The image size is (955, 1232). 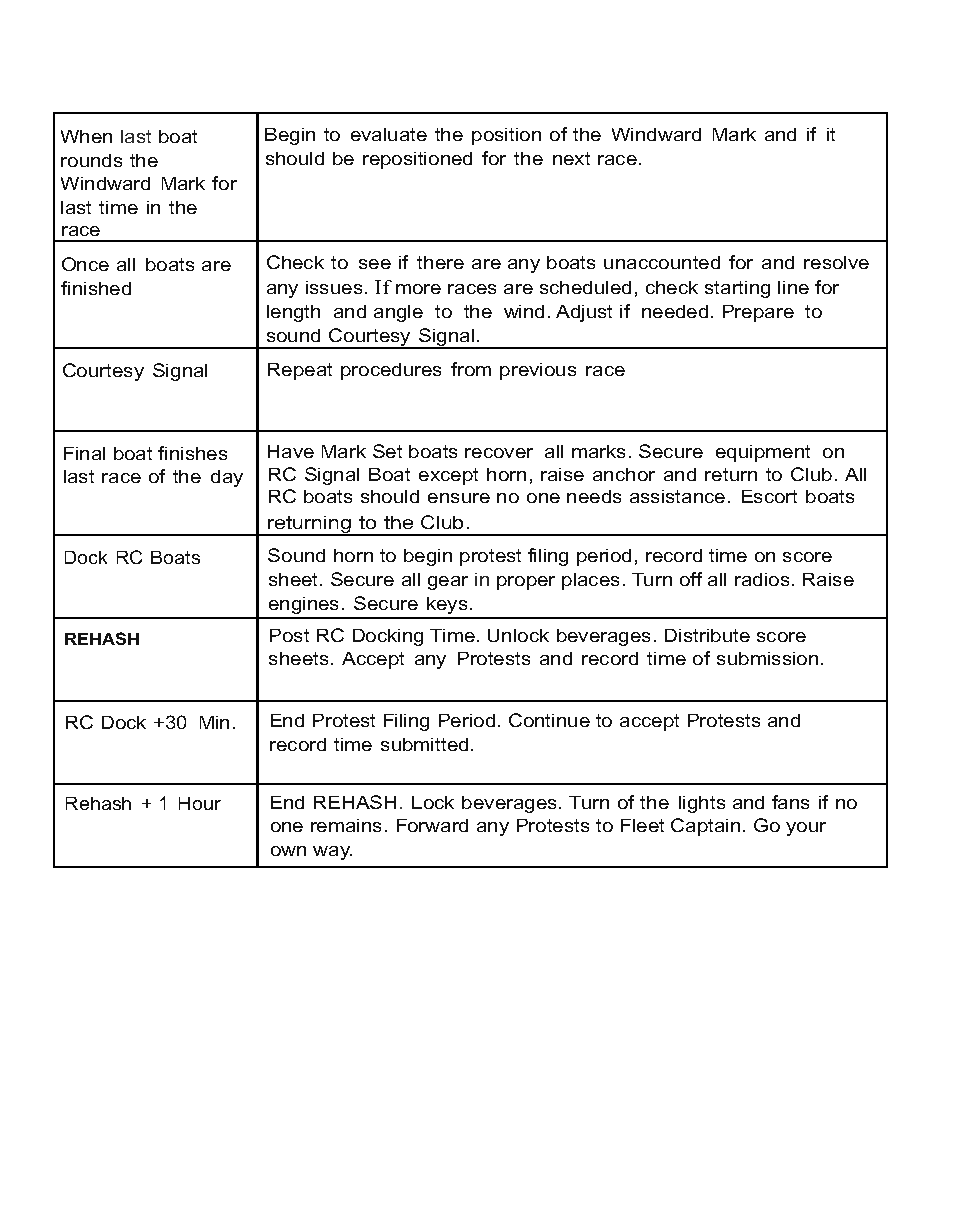 I want to click on angle, so click(x=398, y=313).
